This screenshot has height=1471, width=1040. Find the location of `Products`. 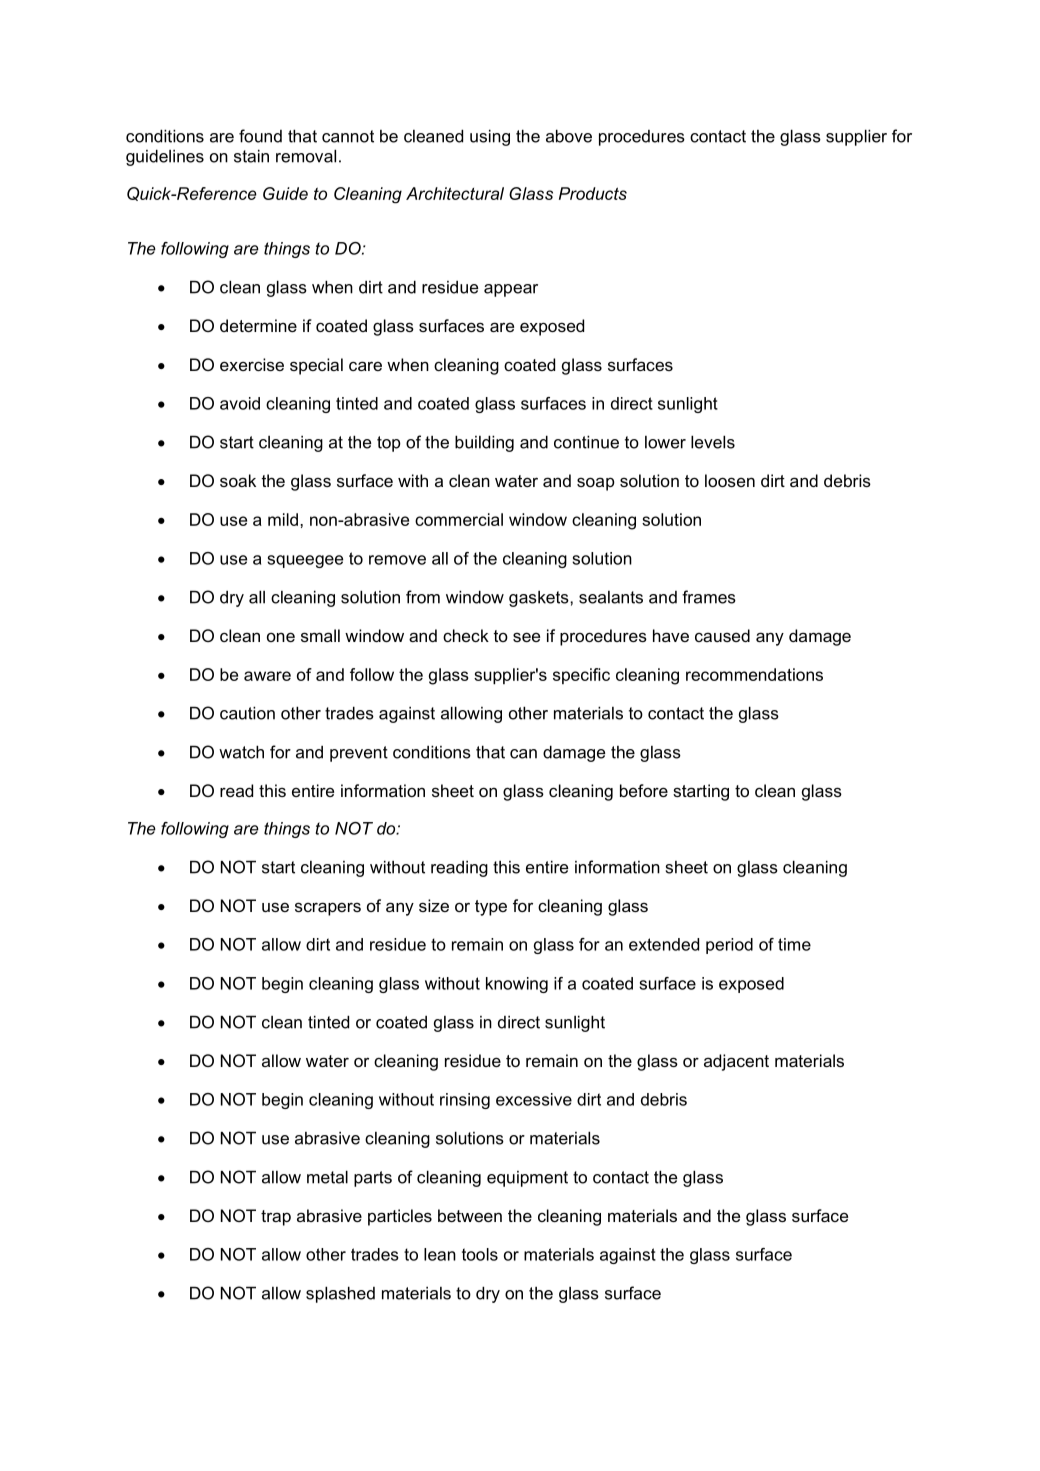

Products is located at coordinates (593, 193).
